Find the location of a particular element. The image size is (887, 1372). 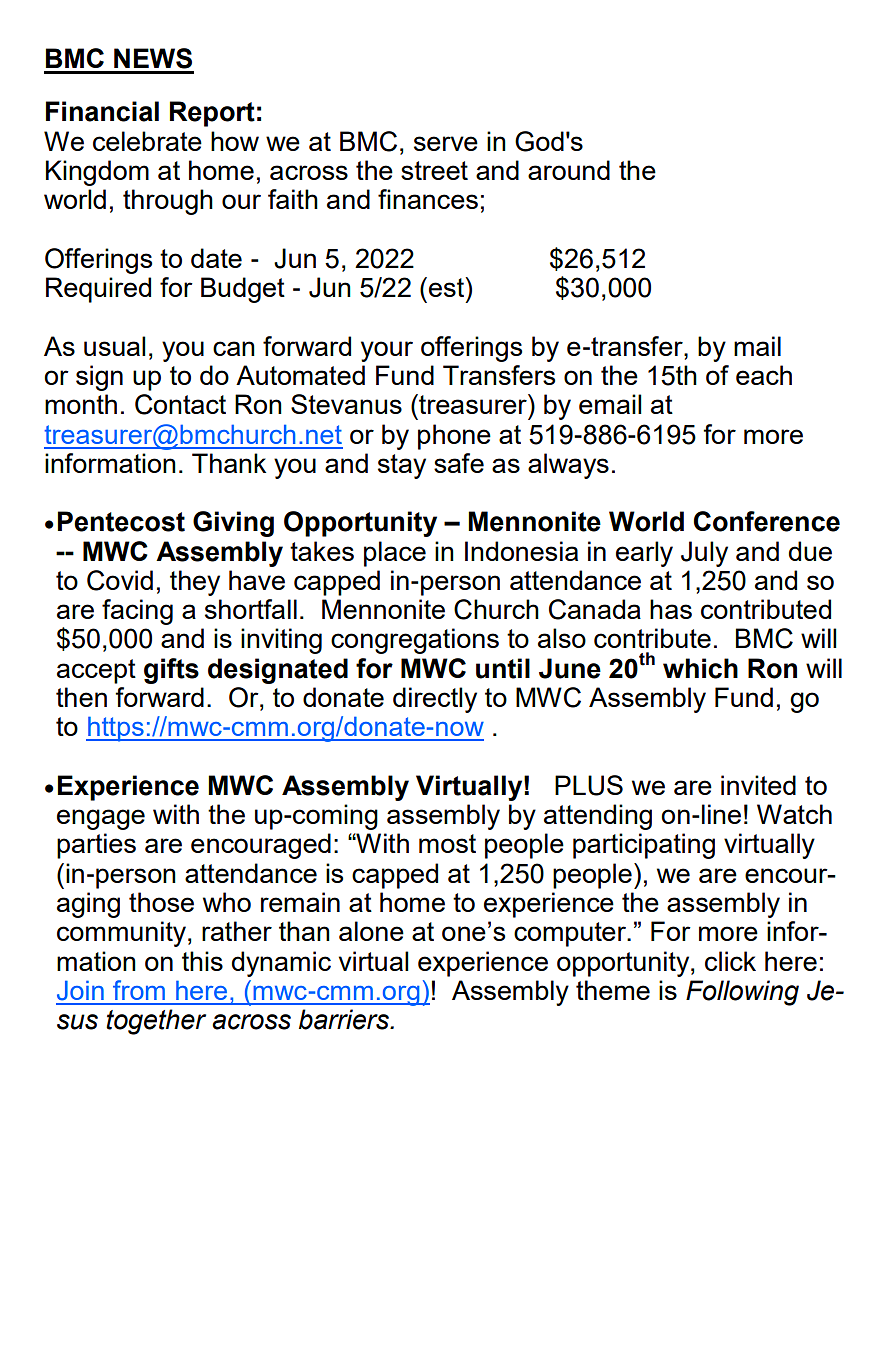

which is located at coordinates (700, 668).
